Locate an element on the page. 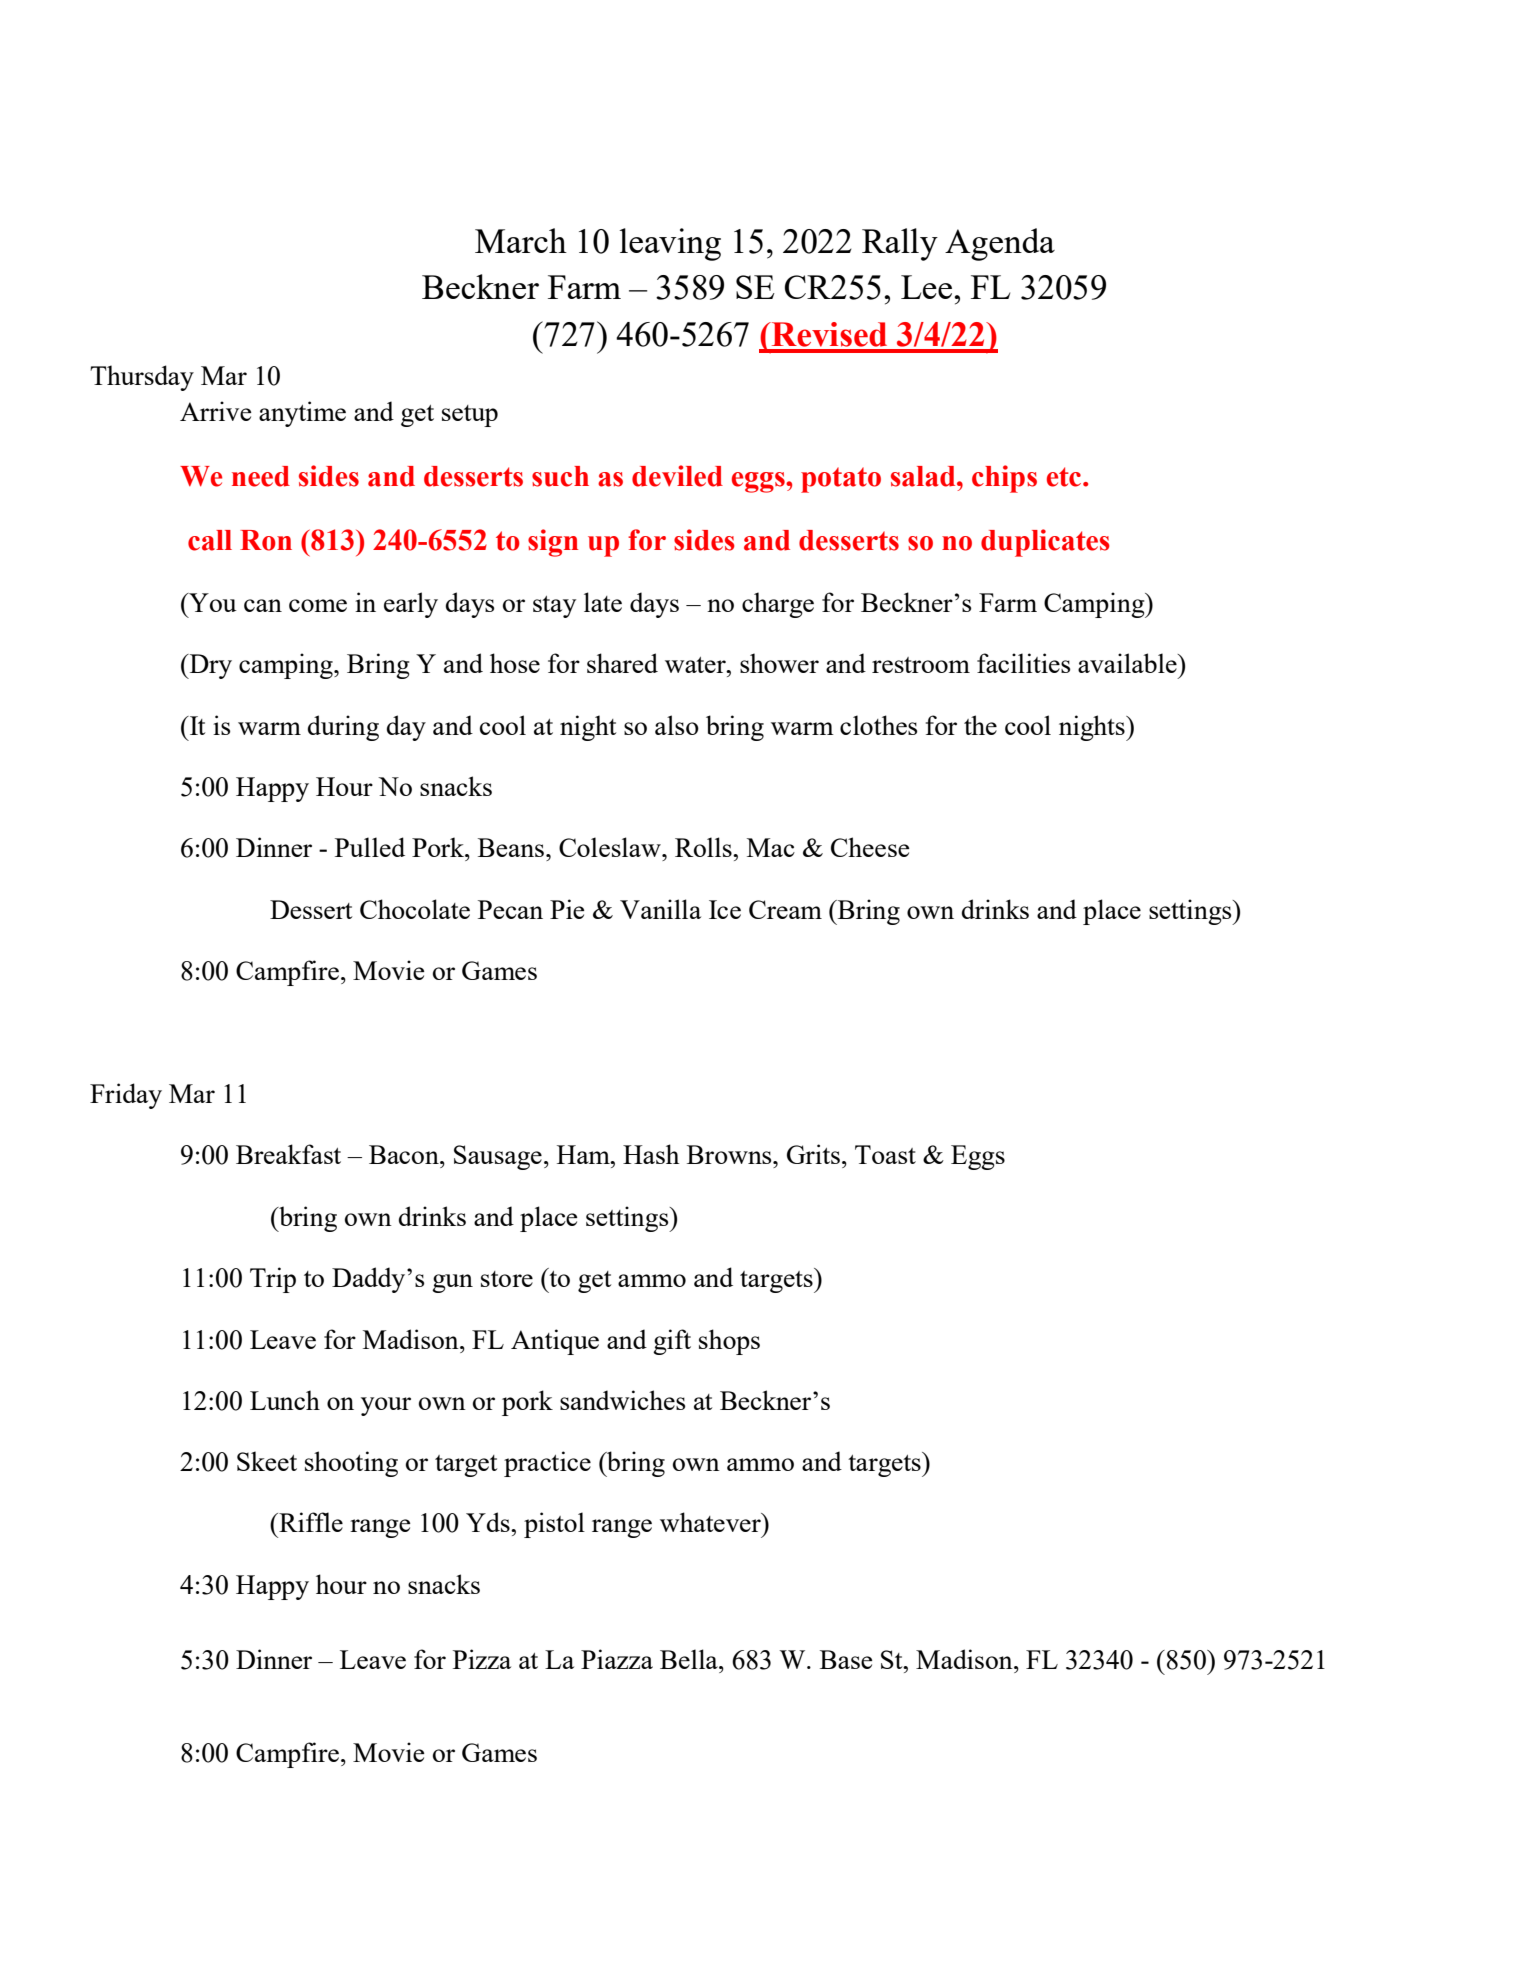  also is located at coordinates (677, 725).
